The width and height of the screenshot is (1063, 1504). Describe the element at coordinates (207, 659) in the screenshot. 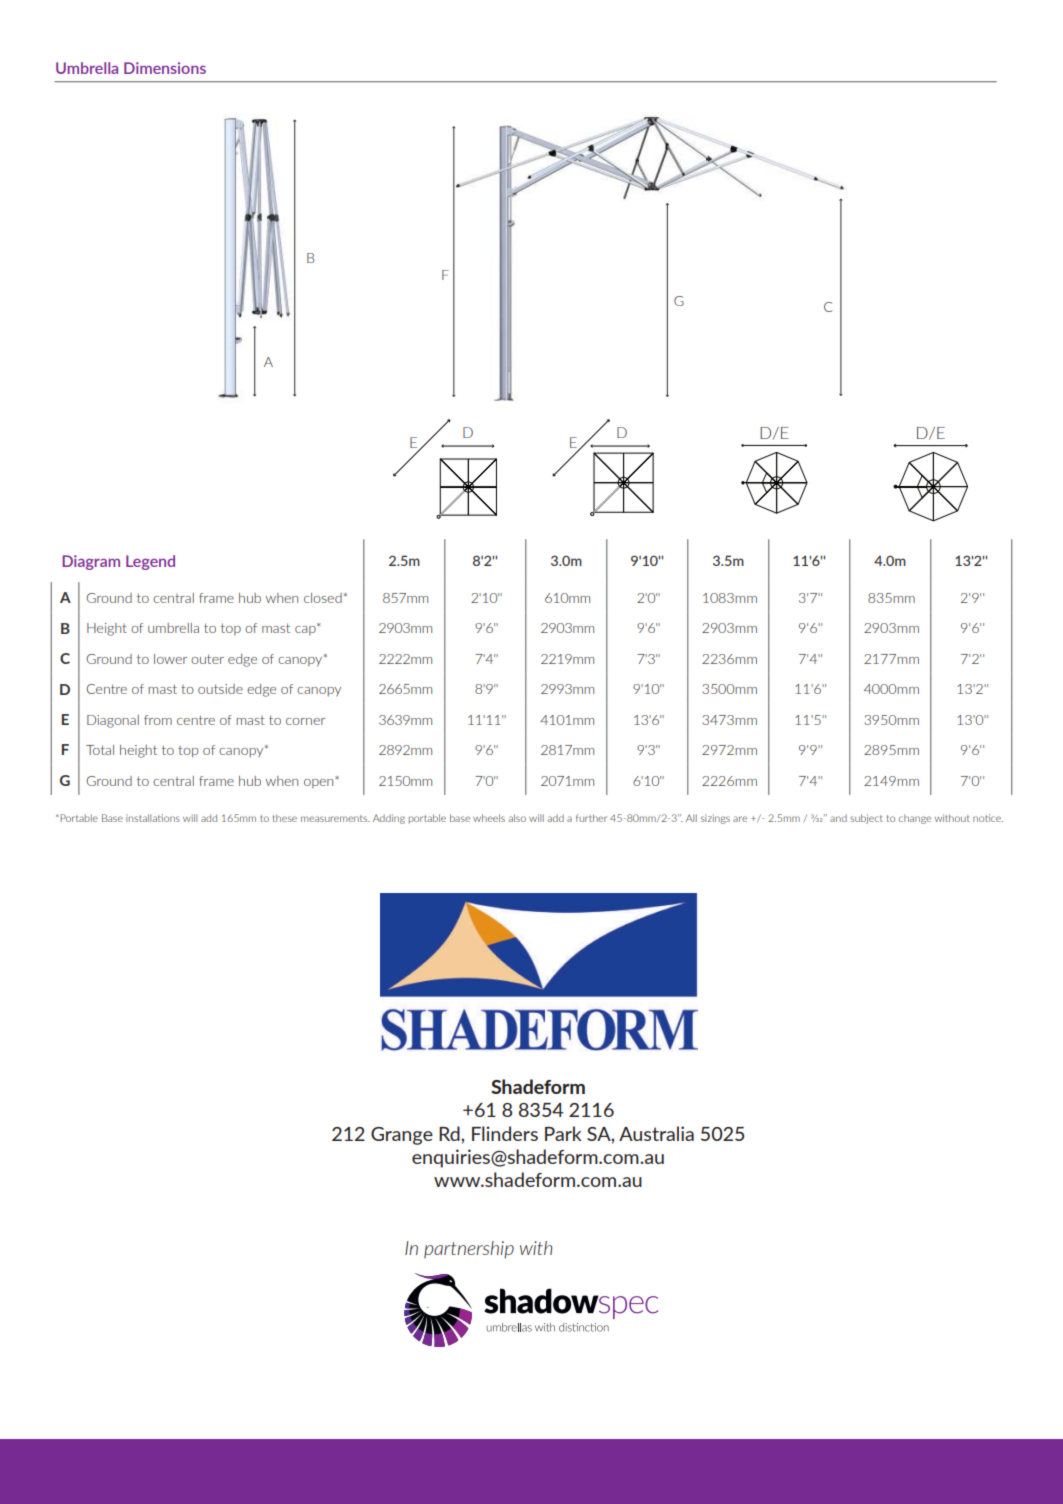

I see `outer` at that location.
